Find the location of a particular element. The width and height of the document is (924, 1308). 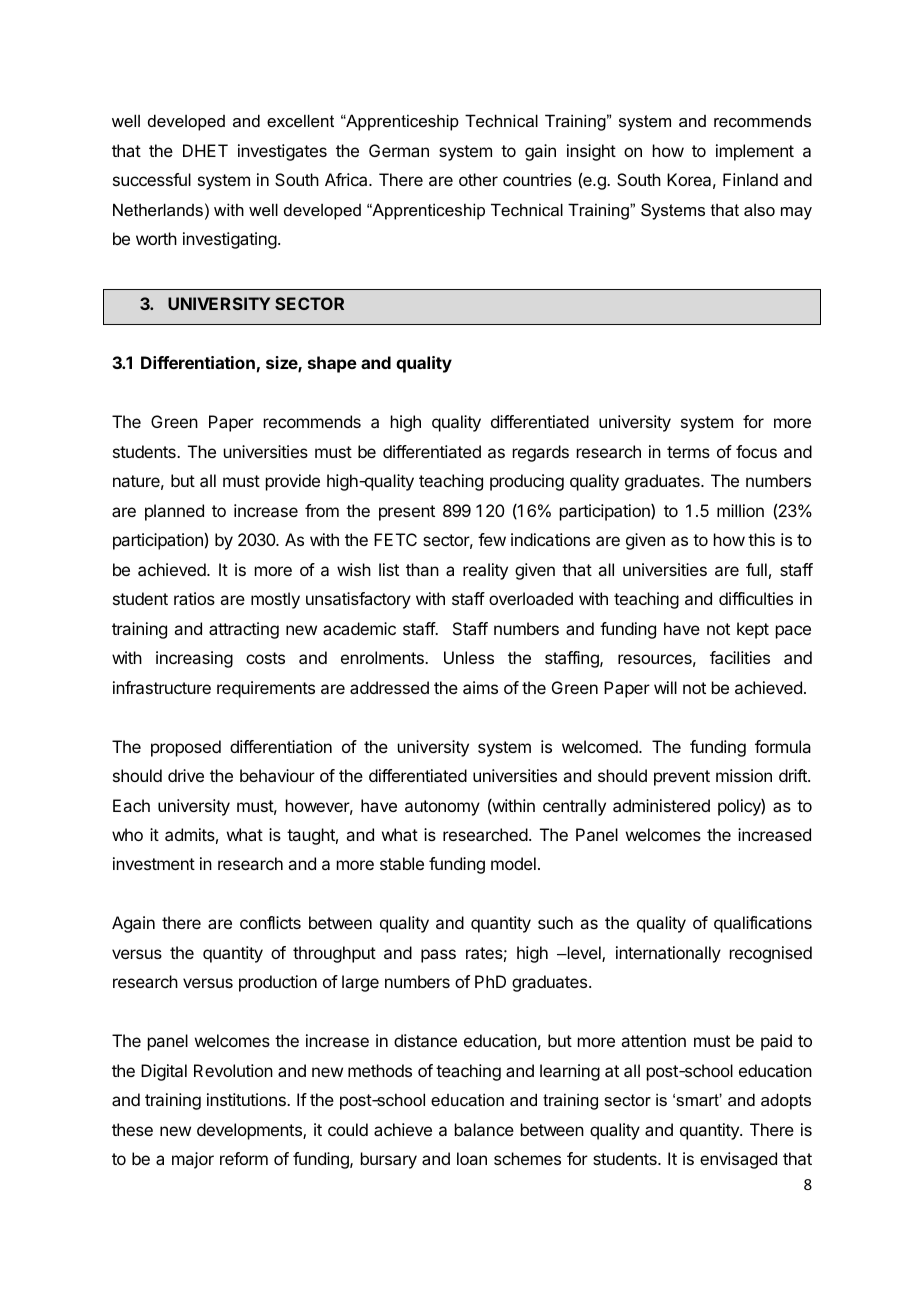

other is located at coordinates (478, 179).
